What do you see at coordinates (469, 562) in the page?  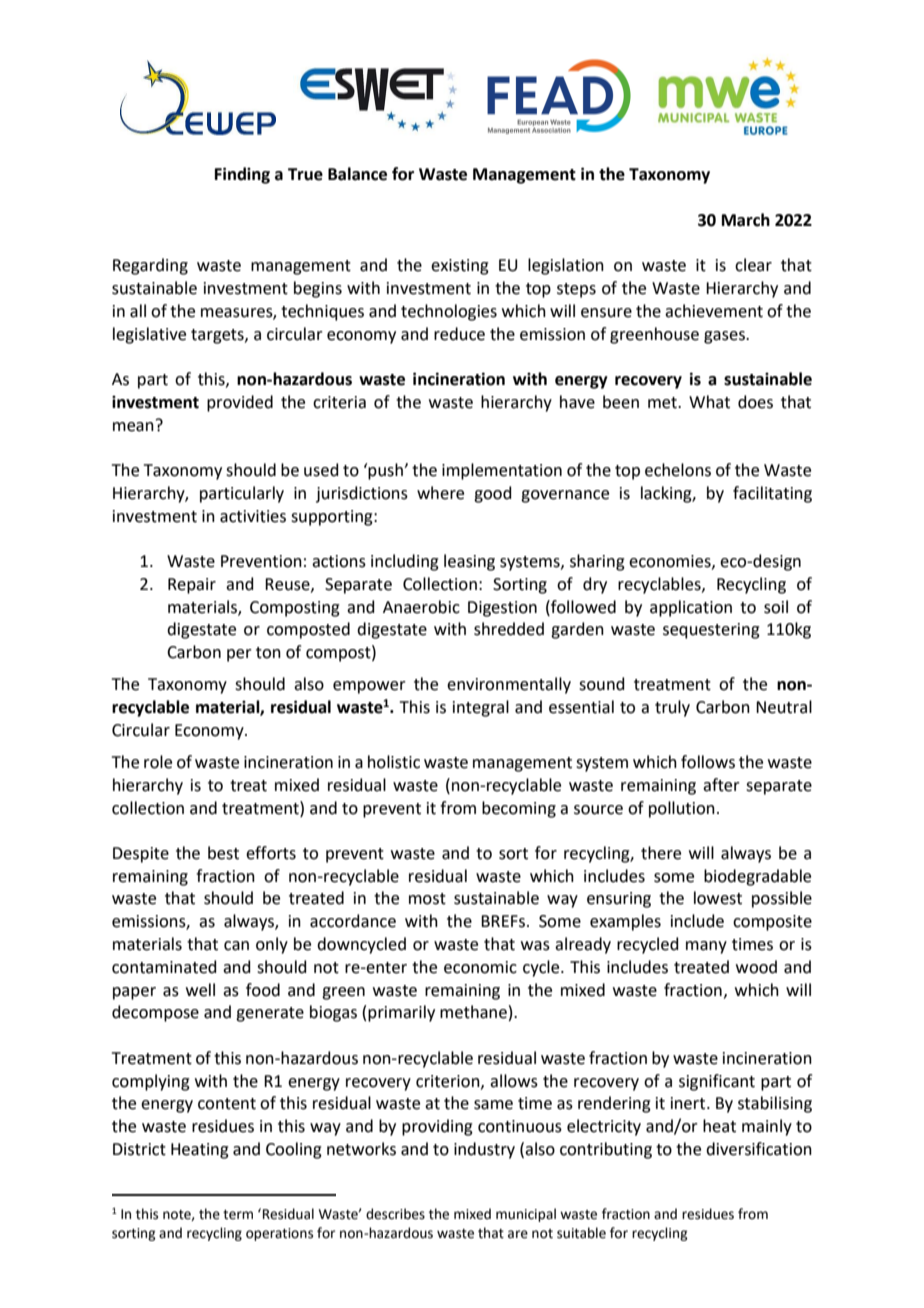 I see `leasing` at bounding box center [469, 562].
